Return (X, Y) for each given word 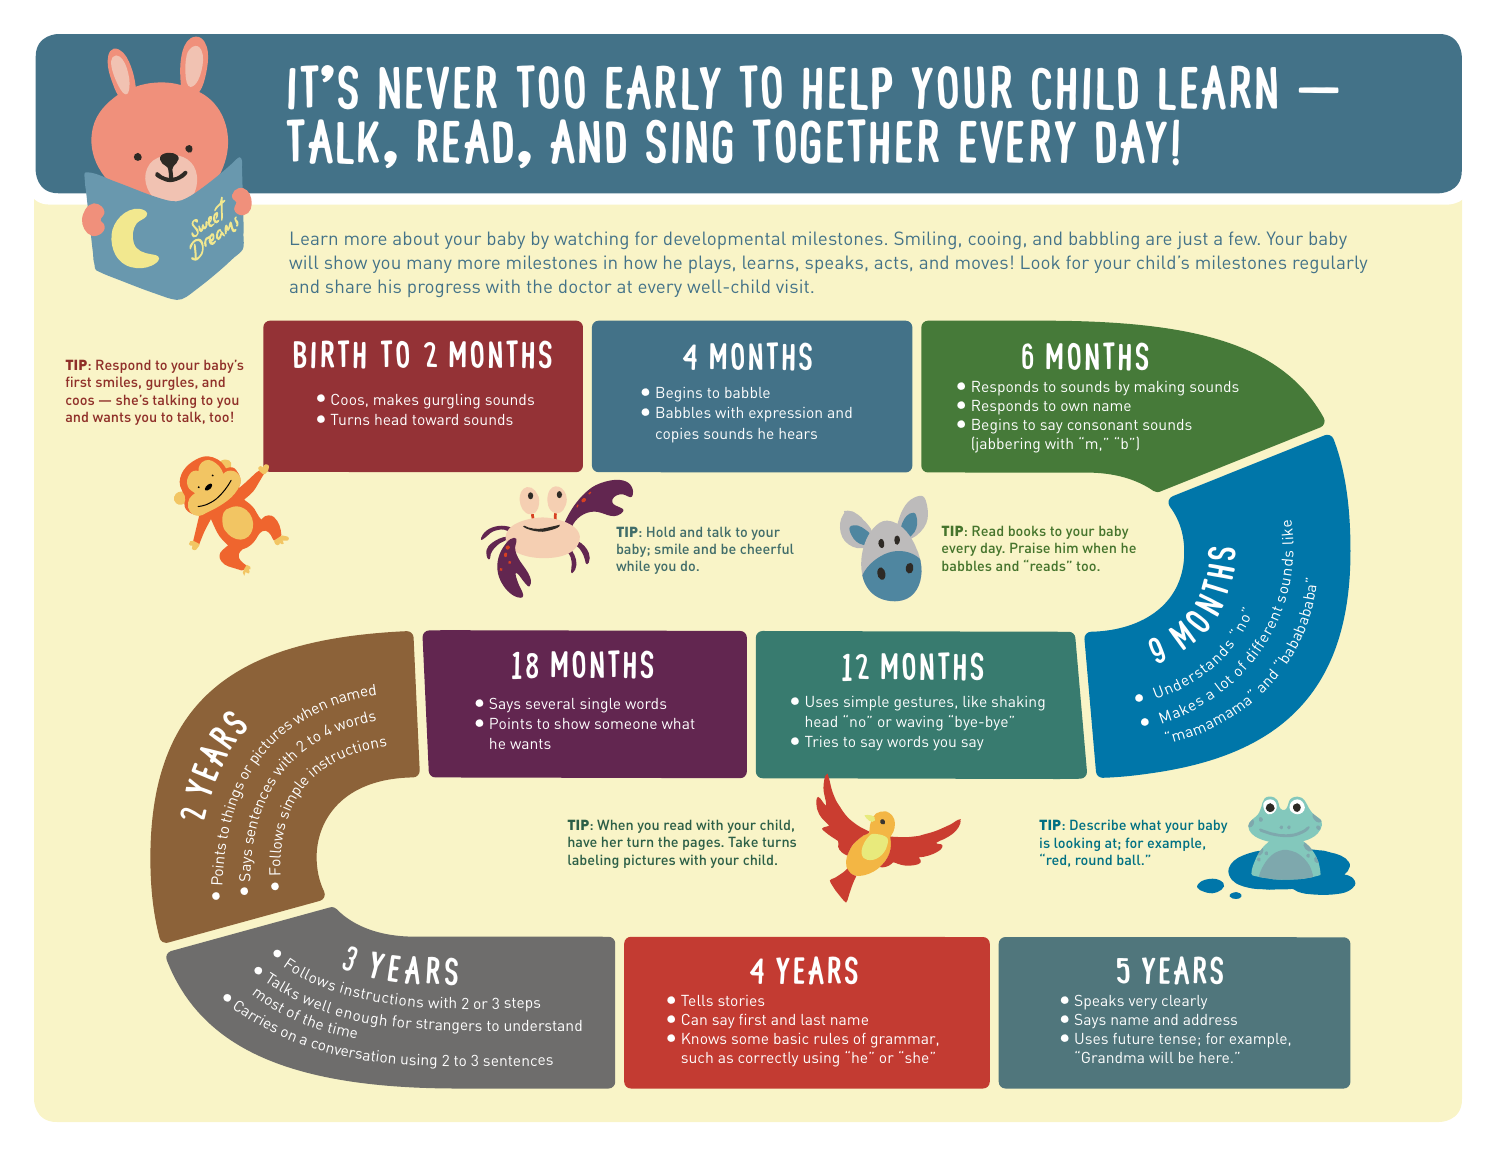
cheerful (767, 549)
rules (831, 1038)
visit (792, 286)
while (633, 566)
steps (522, 1004)
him (1066, 548)
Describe (1098, 825)
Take (743, 842)
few (1244, 238)
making (1159, 388)
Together (846, 141)
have (582, 842)
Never (438, 87)
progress (444, 290)
